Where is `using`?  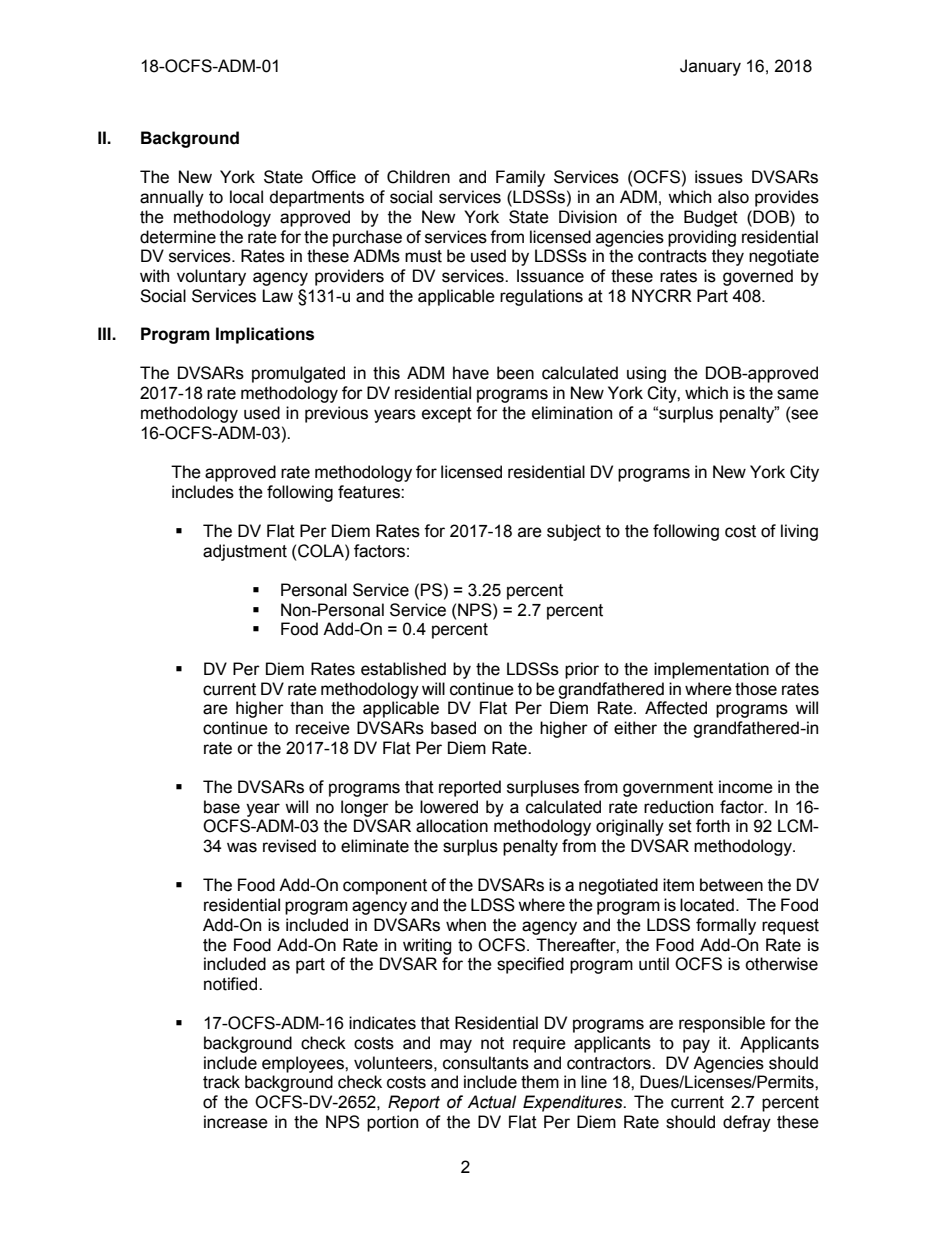
using is located at coordinates (646, 374).
